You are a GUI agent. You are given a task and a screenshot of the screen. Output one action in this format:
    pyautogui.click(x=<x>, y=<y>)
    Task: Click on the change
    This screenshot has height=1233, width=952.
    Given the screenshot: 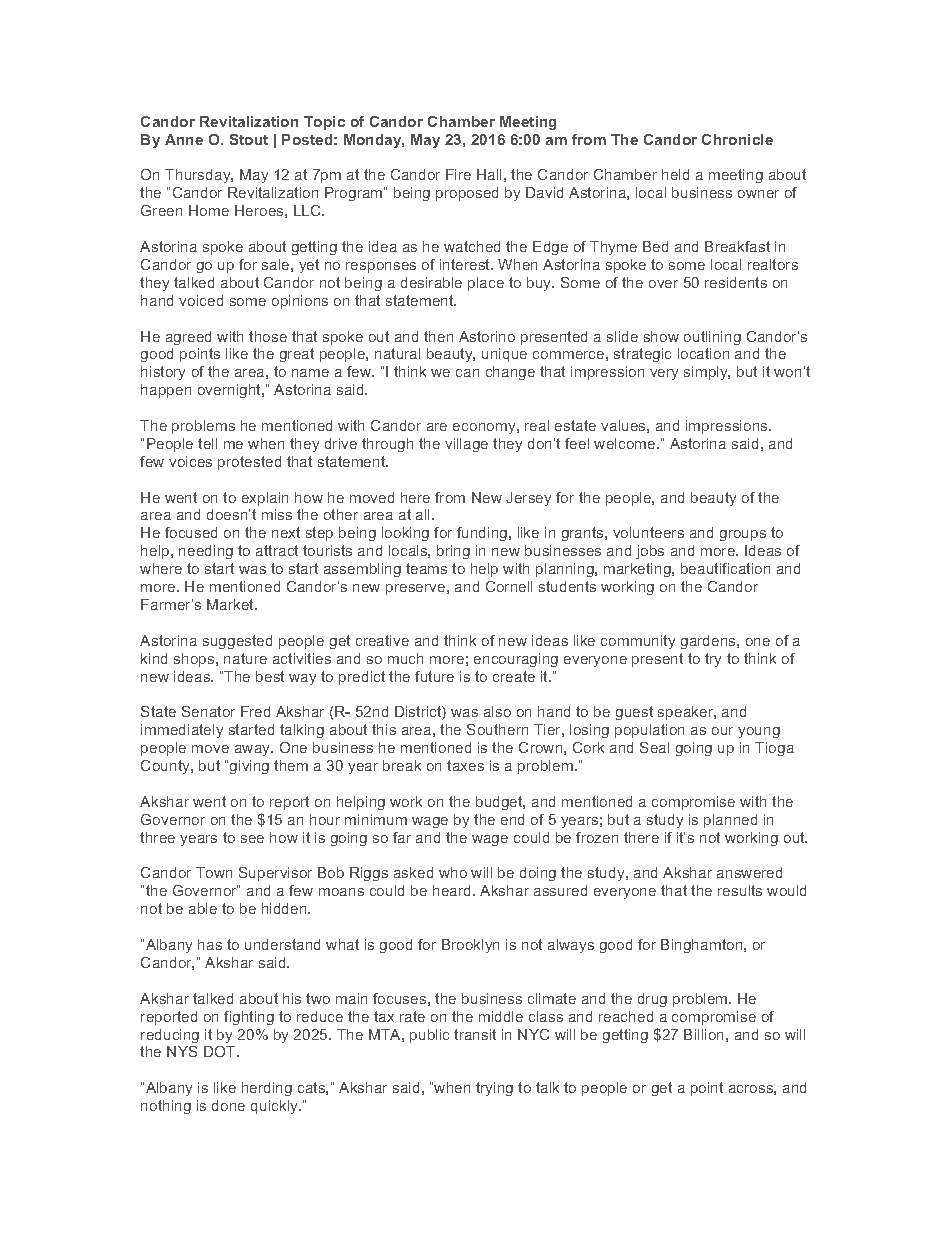 What is the action you would take?
    pyautogui.click(x=510, y=373)
